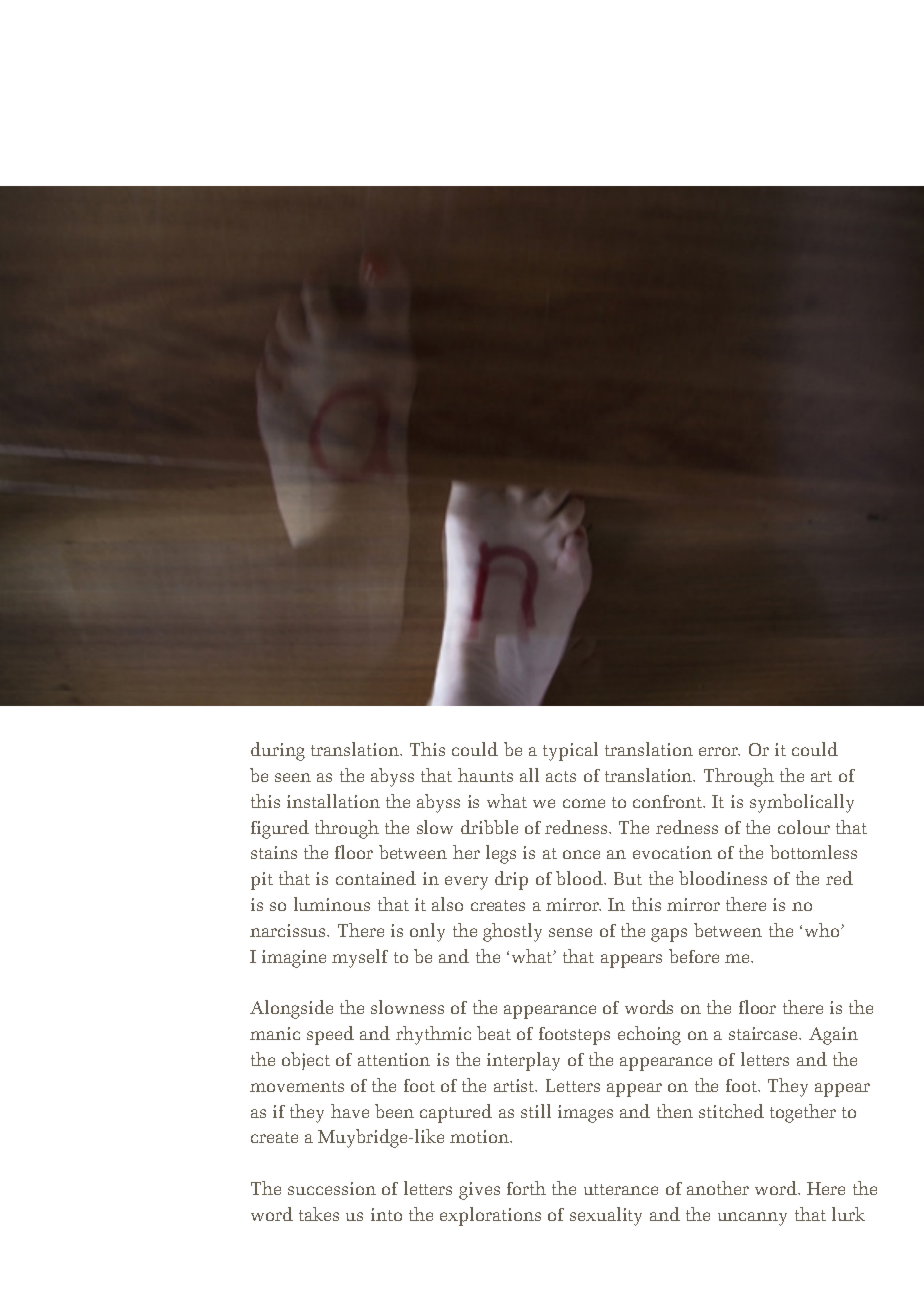  I want to click on myself, so click(360, 958).
